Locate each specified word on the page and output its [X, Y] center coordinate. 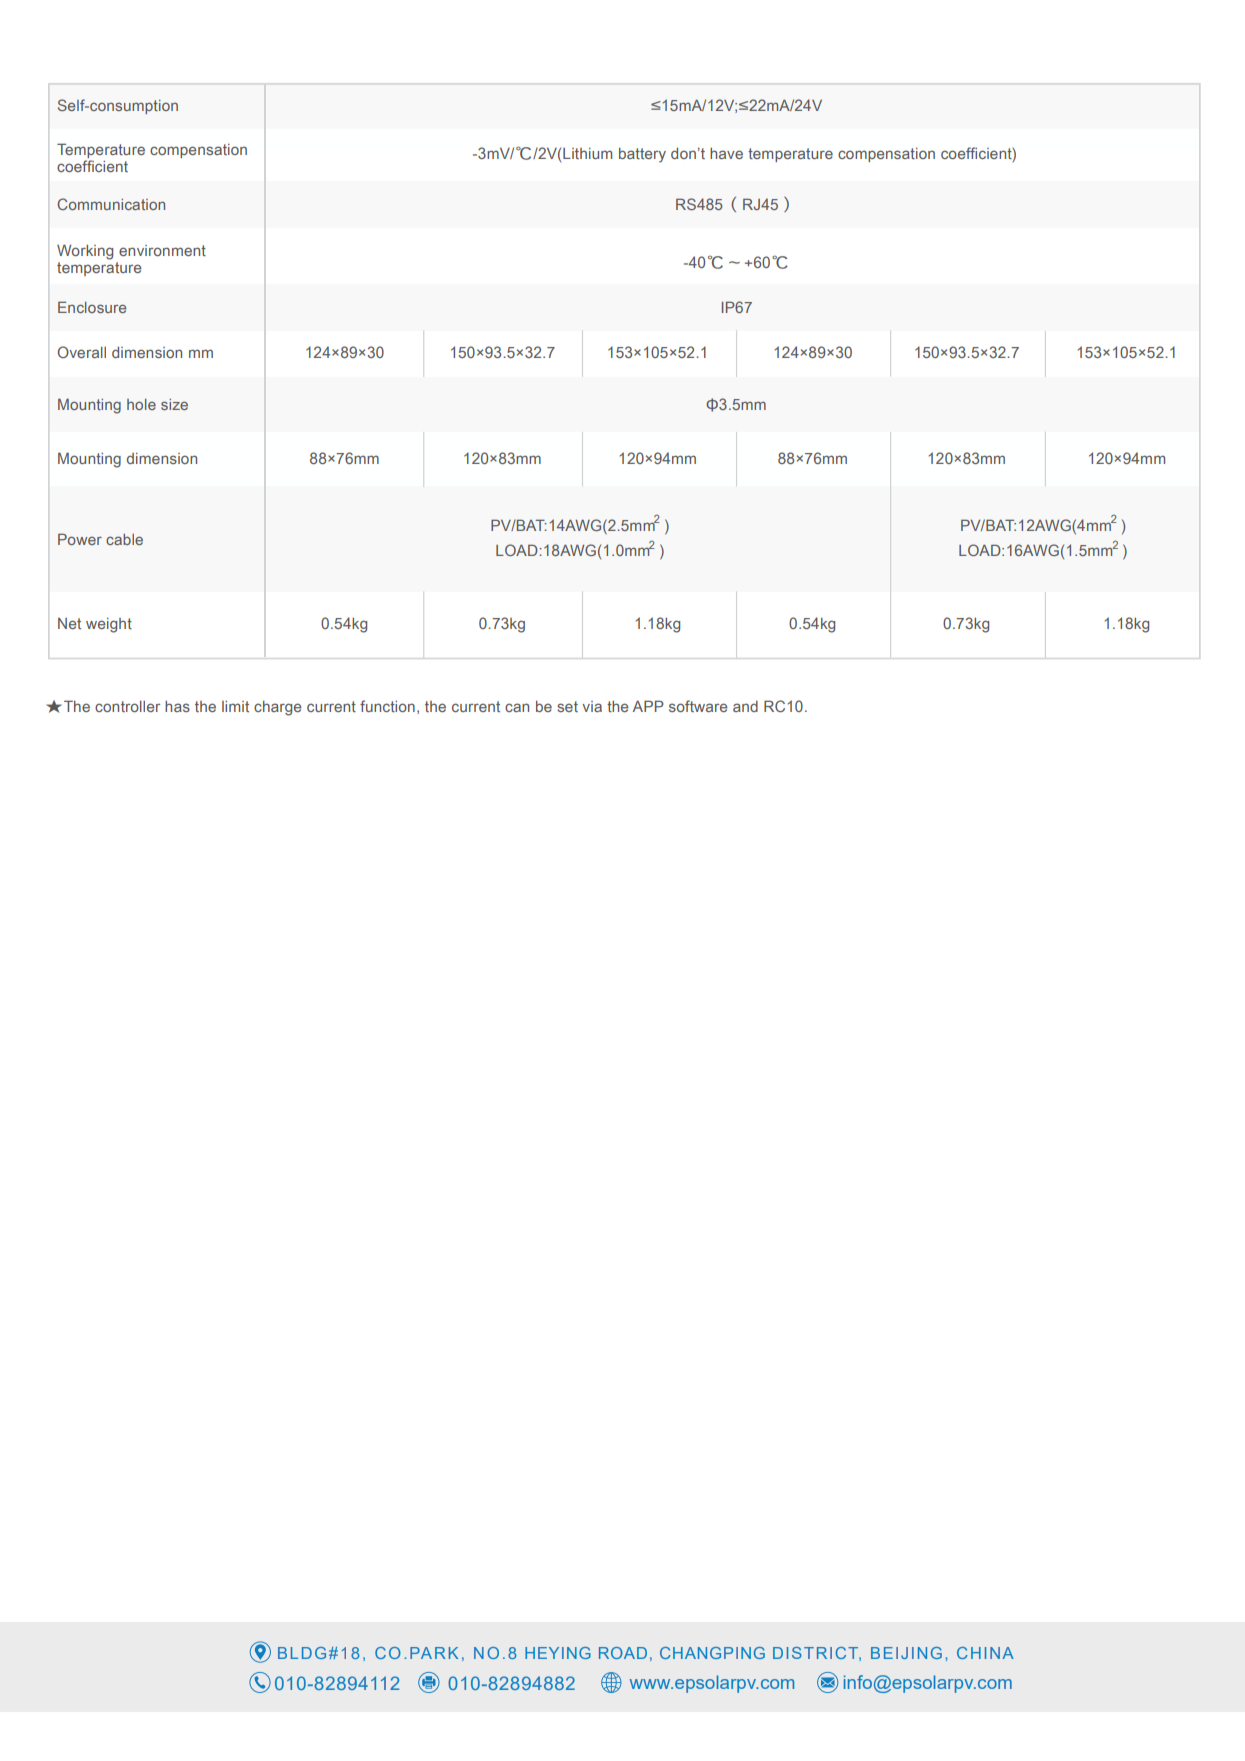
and [745, 706]
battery [642, 155]
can [517, 707]
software [698, 706]
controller [127, 706]
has [177, 706]
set [567, 706]
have [726, 153]
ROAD [623, 1653]
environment [162, 250]
